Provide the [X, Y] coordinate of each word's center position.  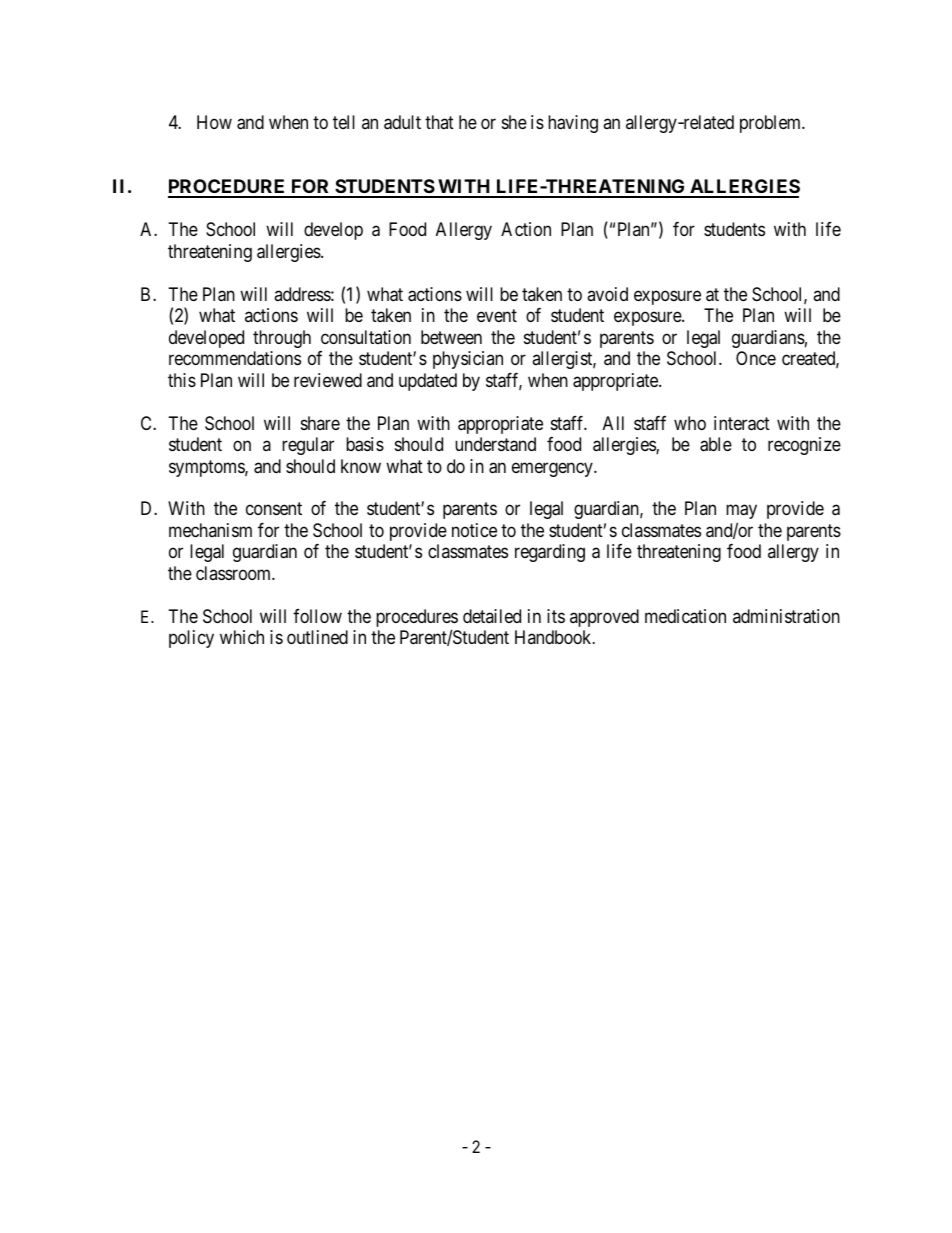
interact [742, 423]
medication [685, 616]
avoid [607, 294]
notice [474, 530]
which [242, 637]
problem [772, 124]
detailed [492, 616]
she [514, 122]
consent [274, 509]
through [282, 339]
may [741, 514]
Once [756, 358]
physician [468, 360]
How [214, 122]
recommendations [235, 358]
